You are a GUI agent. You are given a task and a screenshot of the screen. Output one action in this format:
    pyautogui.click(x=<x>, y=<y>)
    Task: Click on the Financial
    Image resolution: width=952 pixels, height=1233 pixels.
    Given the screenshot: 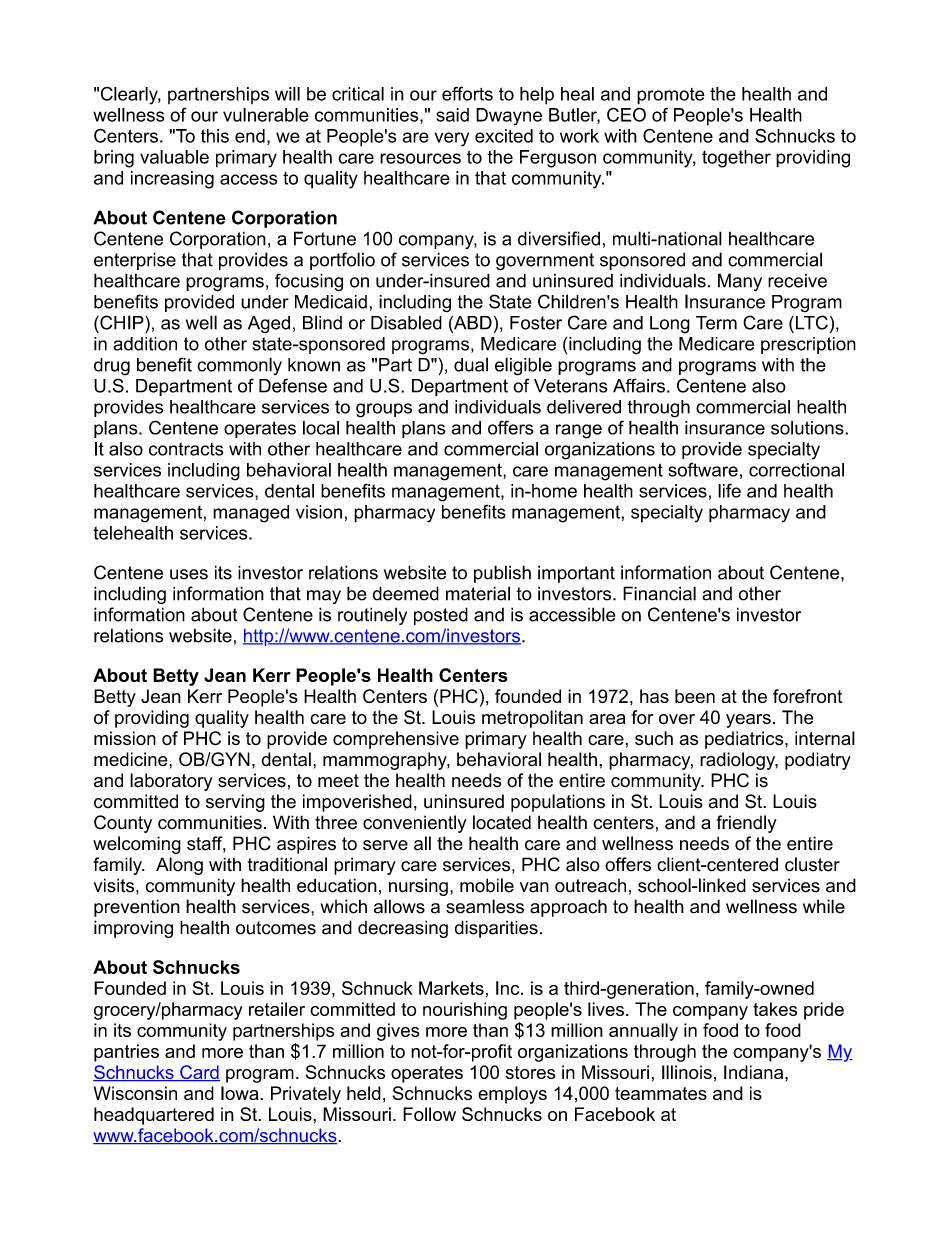 What is the action you would take?
    pyautogui.click(x=659, y=593)
